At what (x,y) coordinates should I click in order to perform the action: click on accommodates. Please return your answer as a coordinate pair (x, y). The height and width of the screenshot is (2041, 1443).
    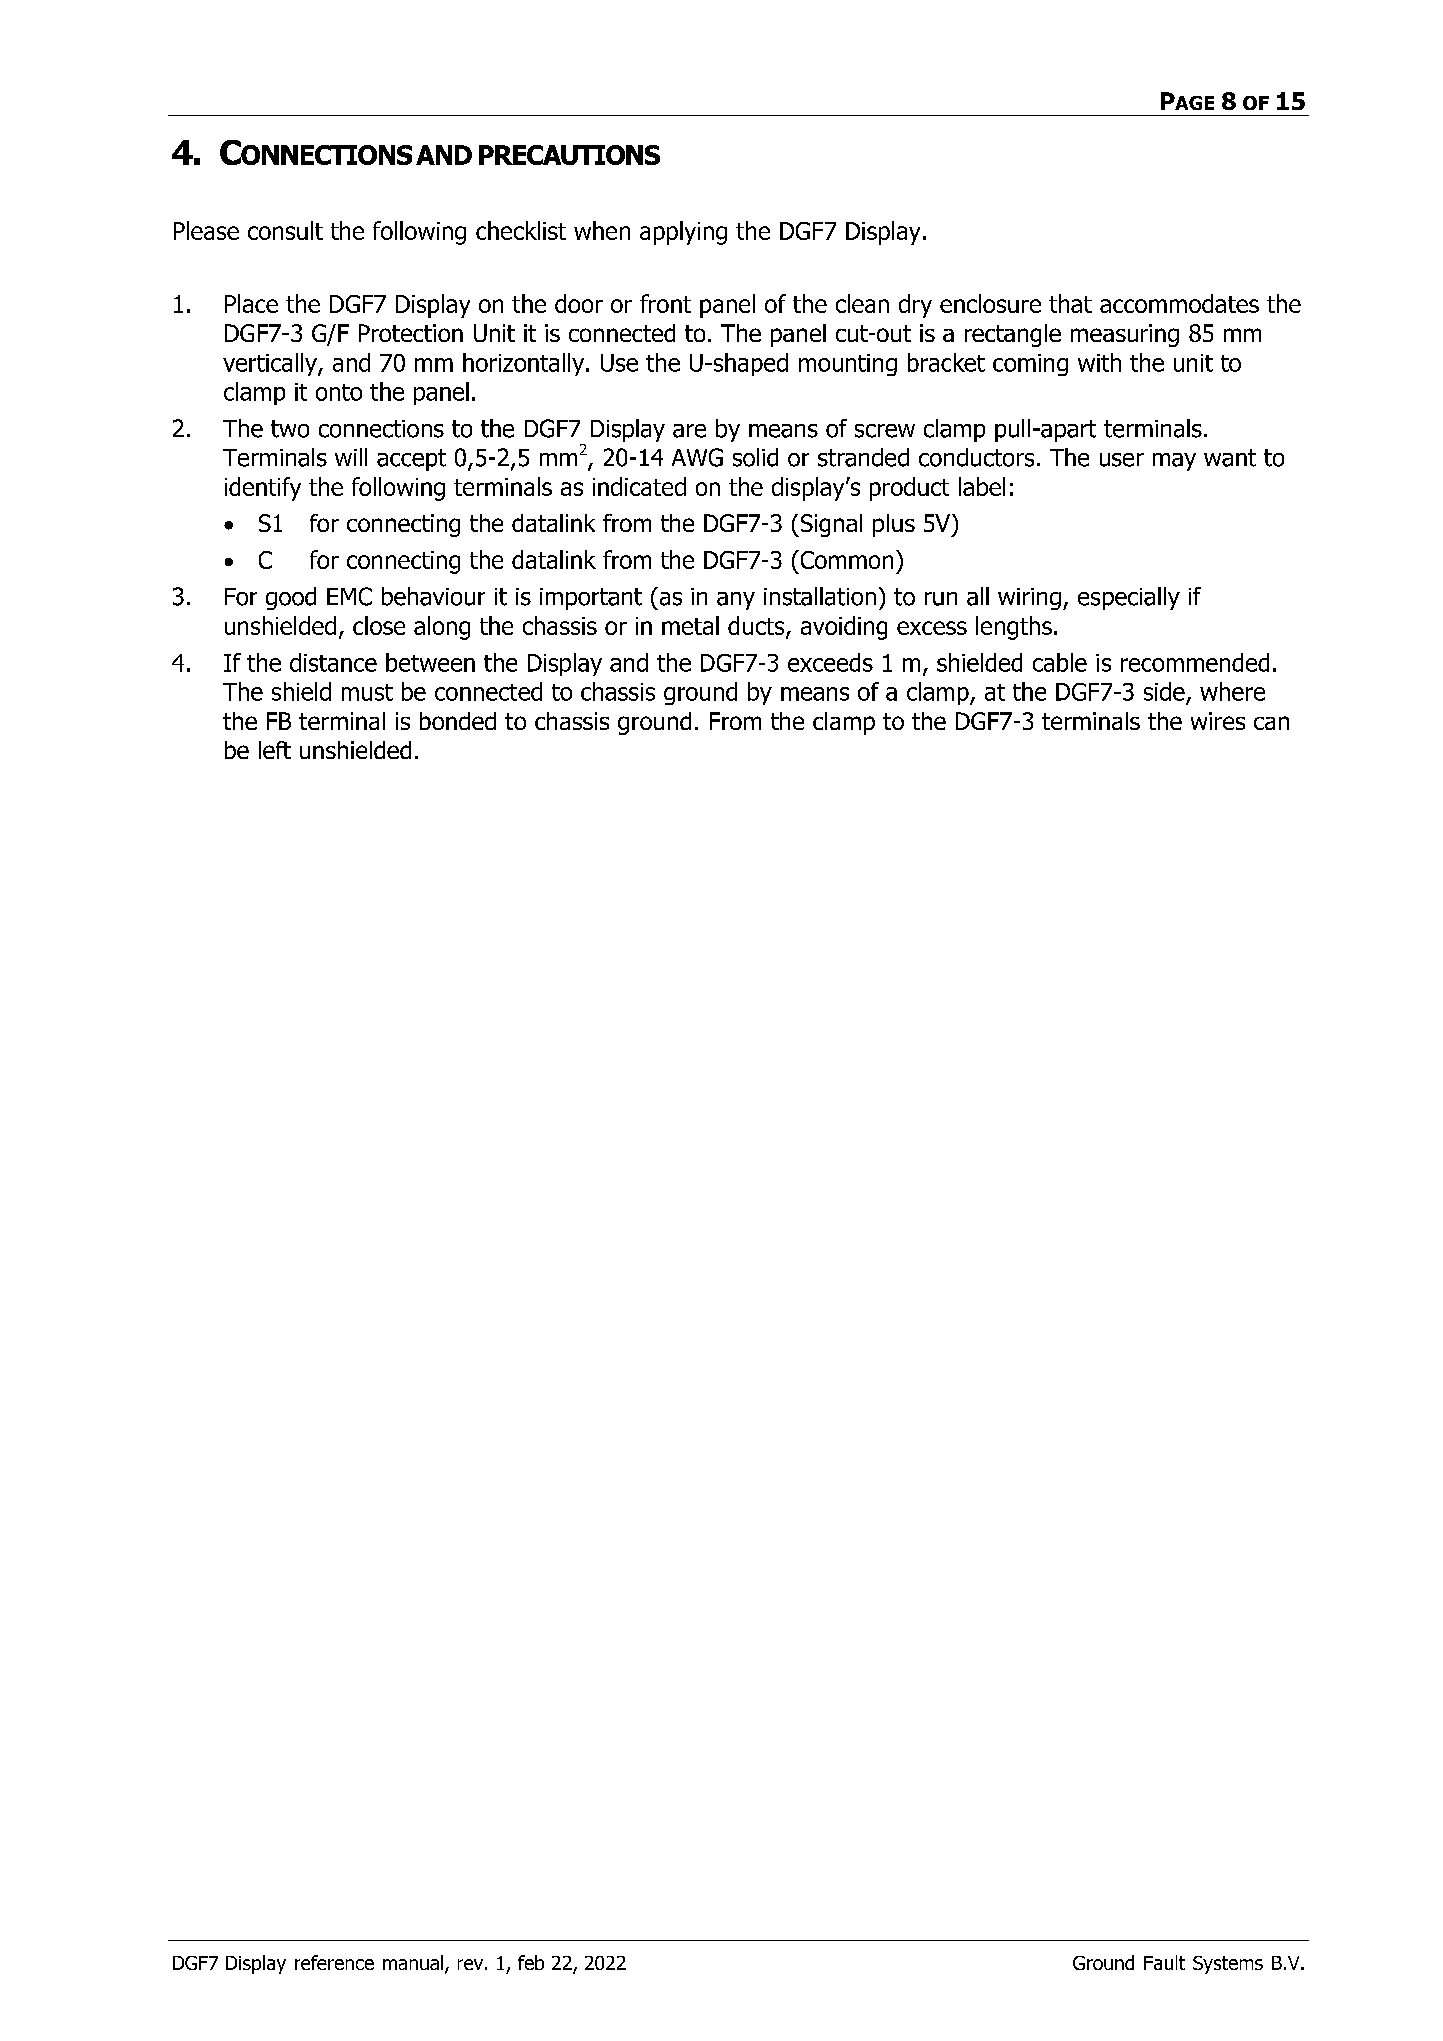
    Looking at the image, I should click on (1179, 303).
